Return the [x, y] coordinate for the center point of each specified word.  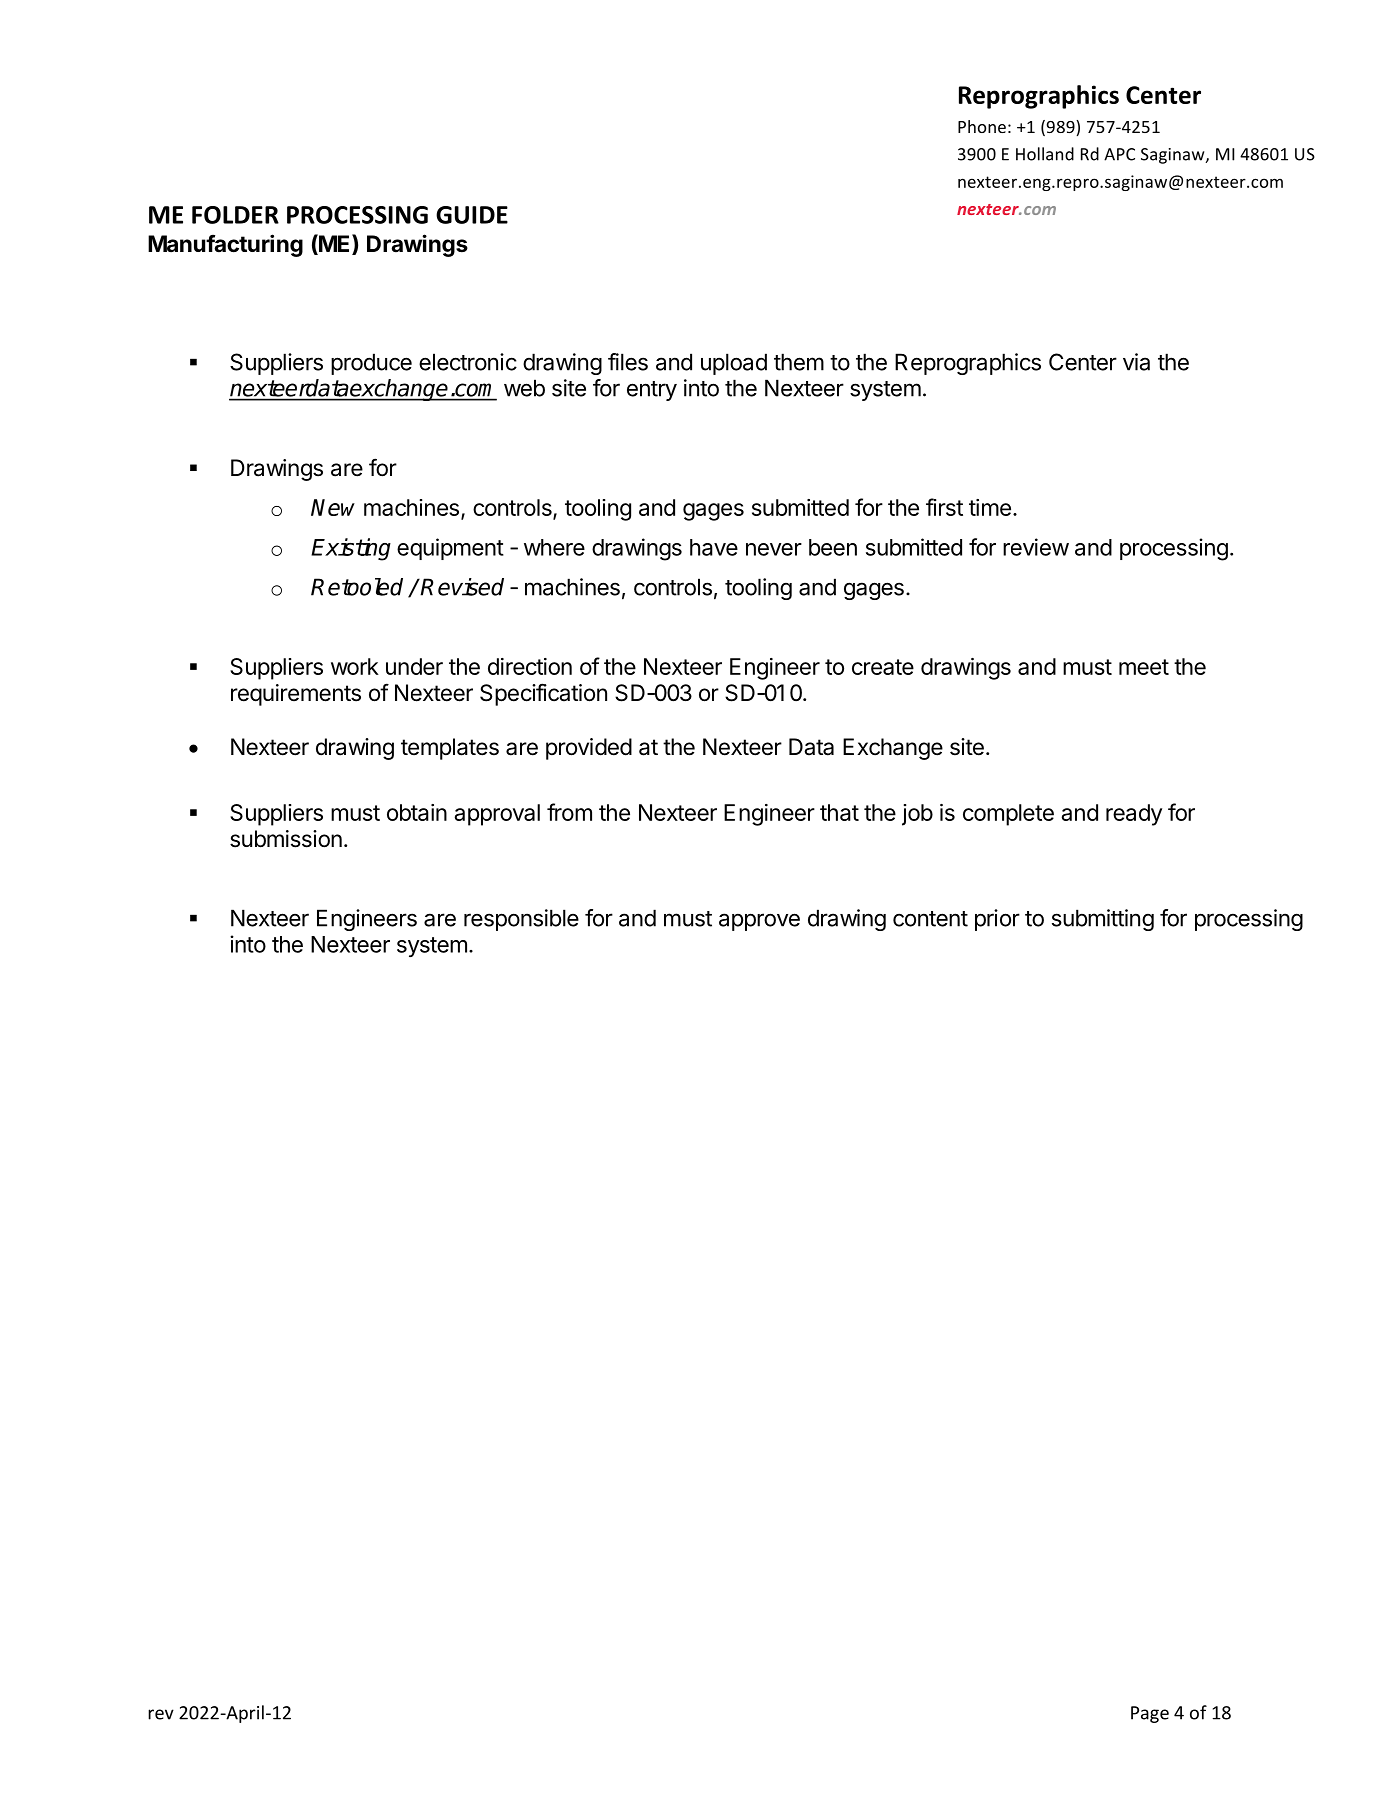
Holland [1045, 154]
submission [286, 839]
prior [997, 920]
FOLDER [235, 215]
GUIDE [472, 215]
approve [759, 922]
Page [1150, 1714]
